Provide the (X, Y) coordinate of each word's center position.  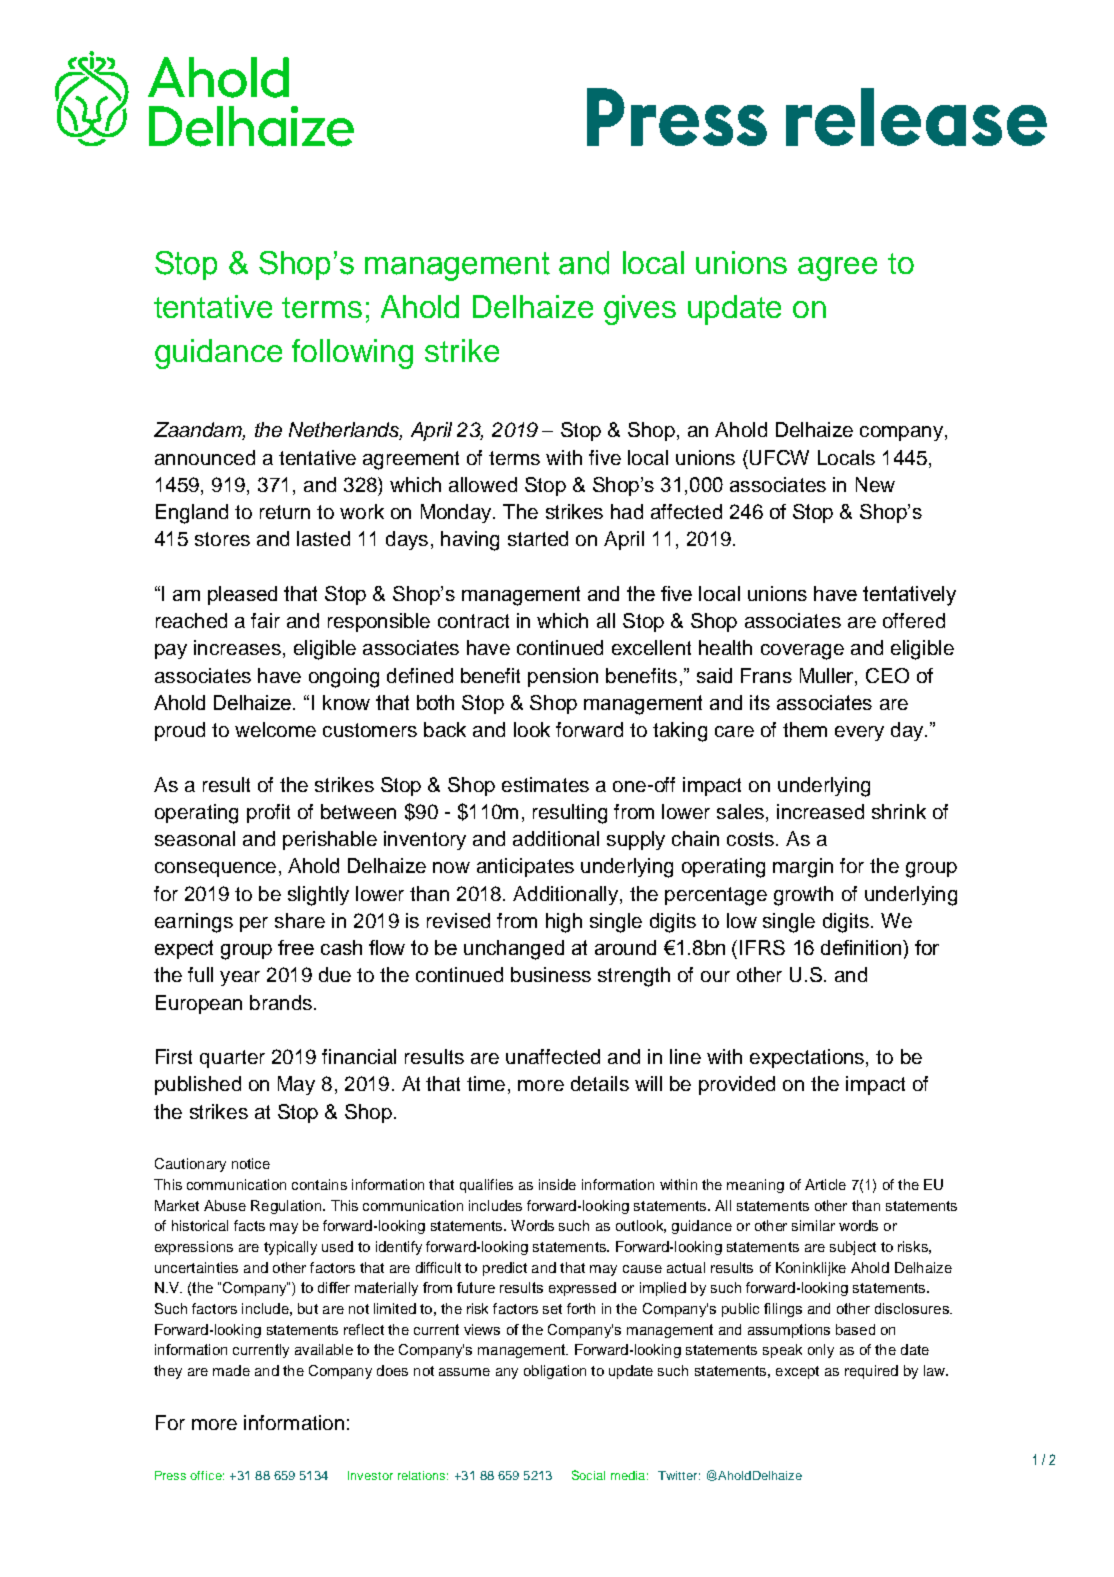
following (352, 354)
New (875, 484)
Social (588, 1475)
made (231, 1370)
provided (737, 1085)
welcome (275, 729)
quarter (232, 1059)
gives (640, 310)
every (859, 733)
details (600, 1083)
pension (563, 677)
